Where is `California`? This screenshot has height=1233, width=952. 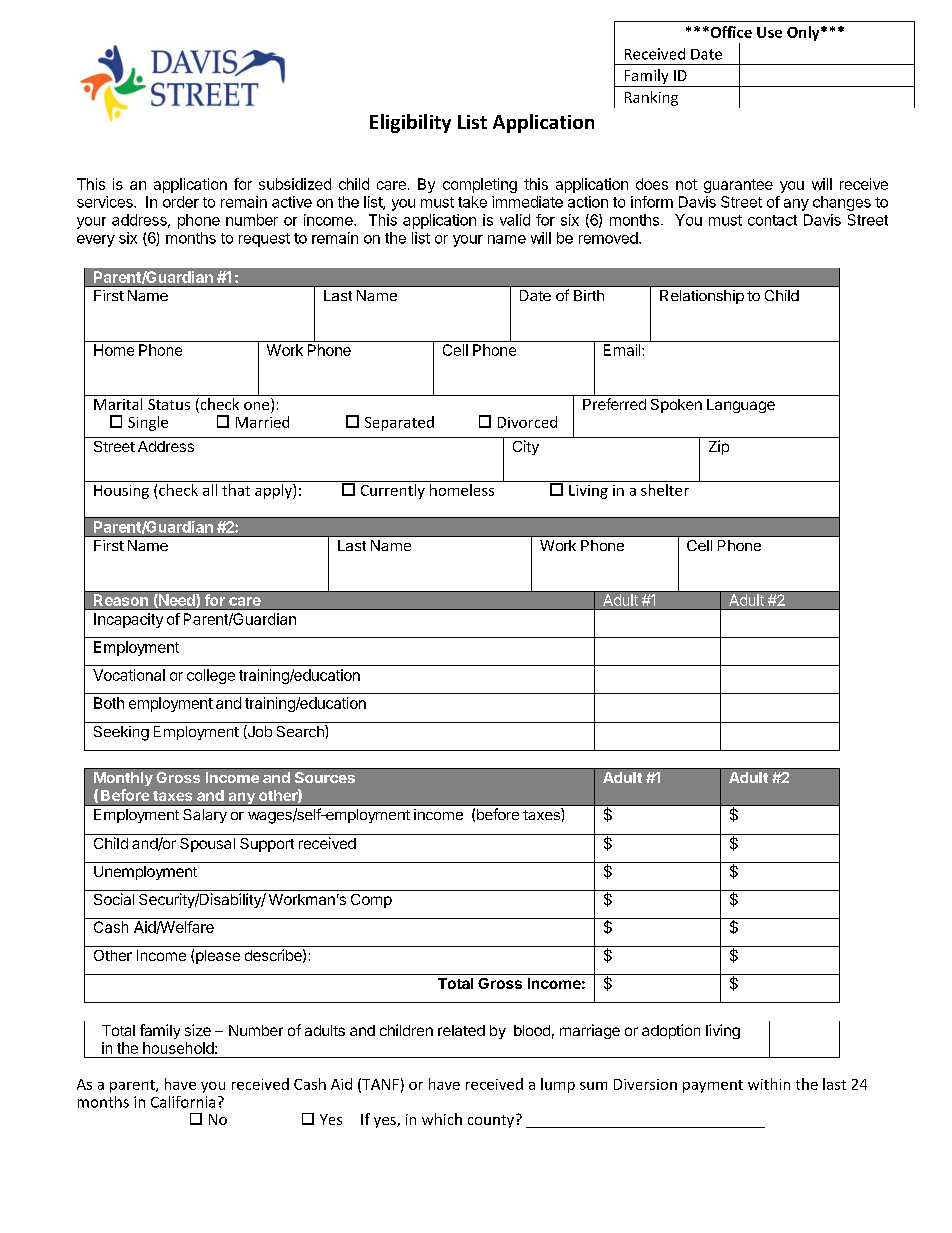
California is located at coordinates (183, 1102).
